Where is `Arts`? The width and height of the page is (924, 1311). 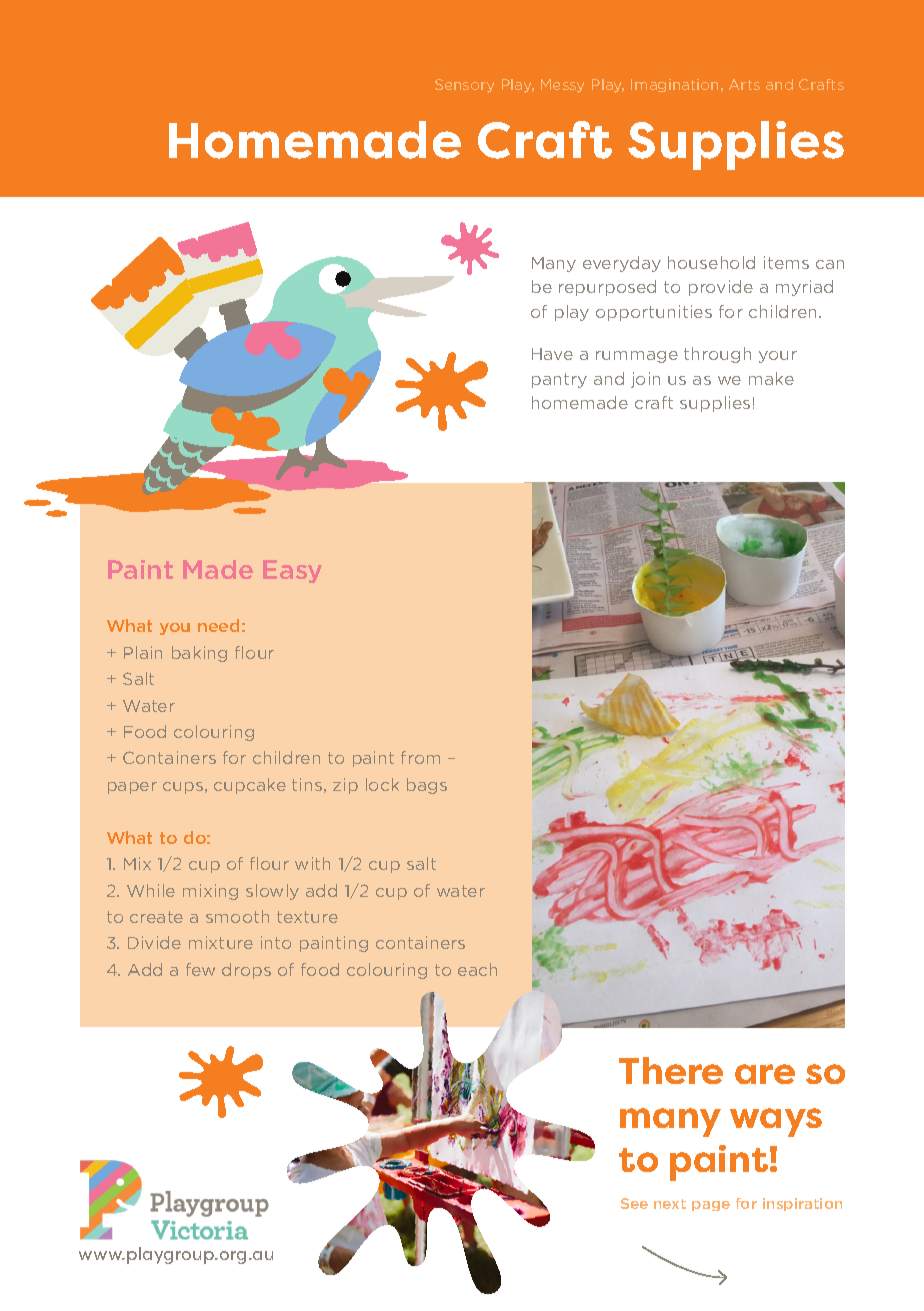
Arts is located at coordinates (744, 84).
